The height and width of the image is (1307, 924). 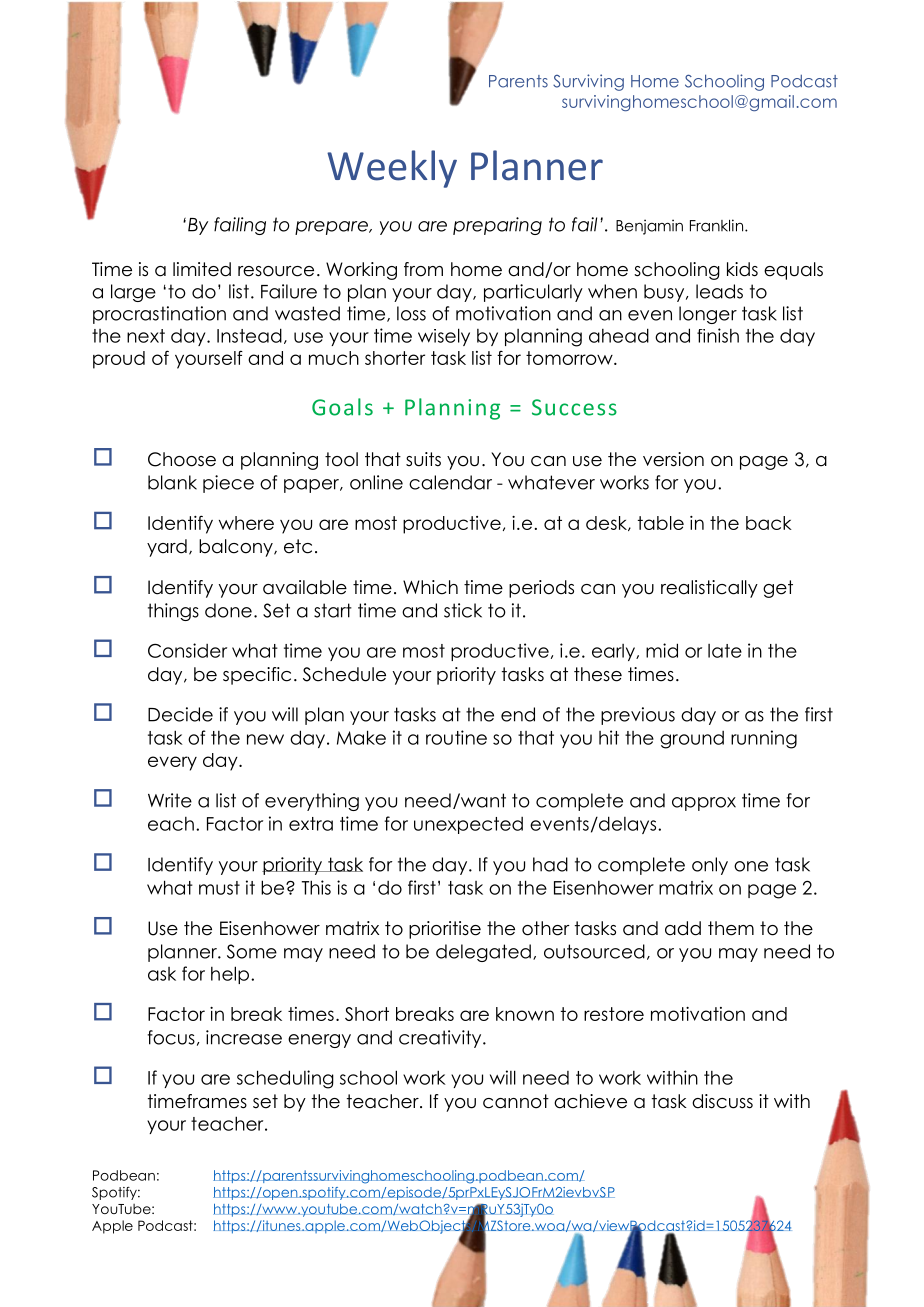 What do you see at coordinates (718, 225) in the image?
I see `Franklin` at bounding box center [718, 225].
